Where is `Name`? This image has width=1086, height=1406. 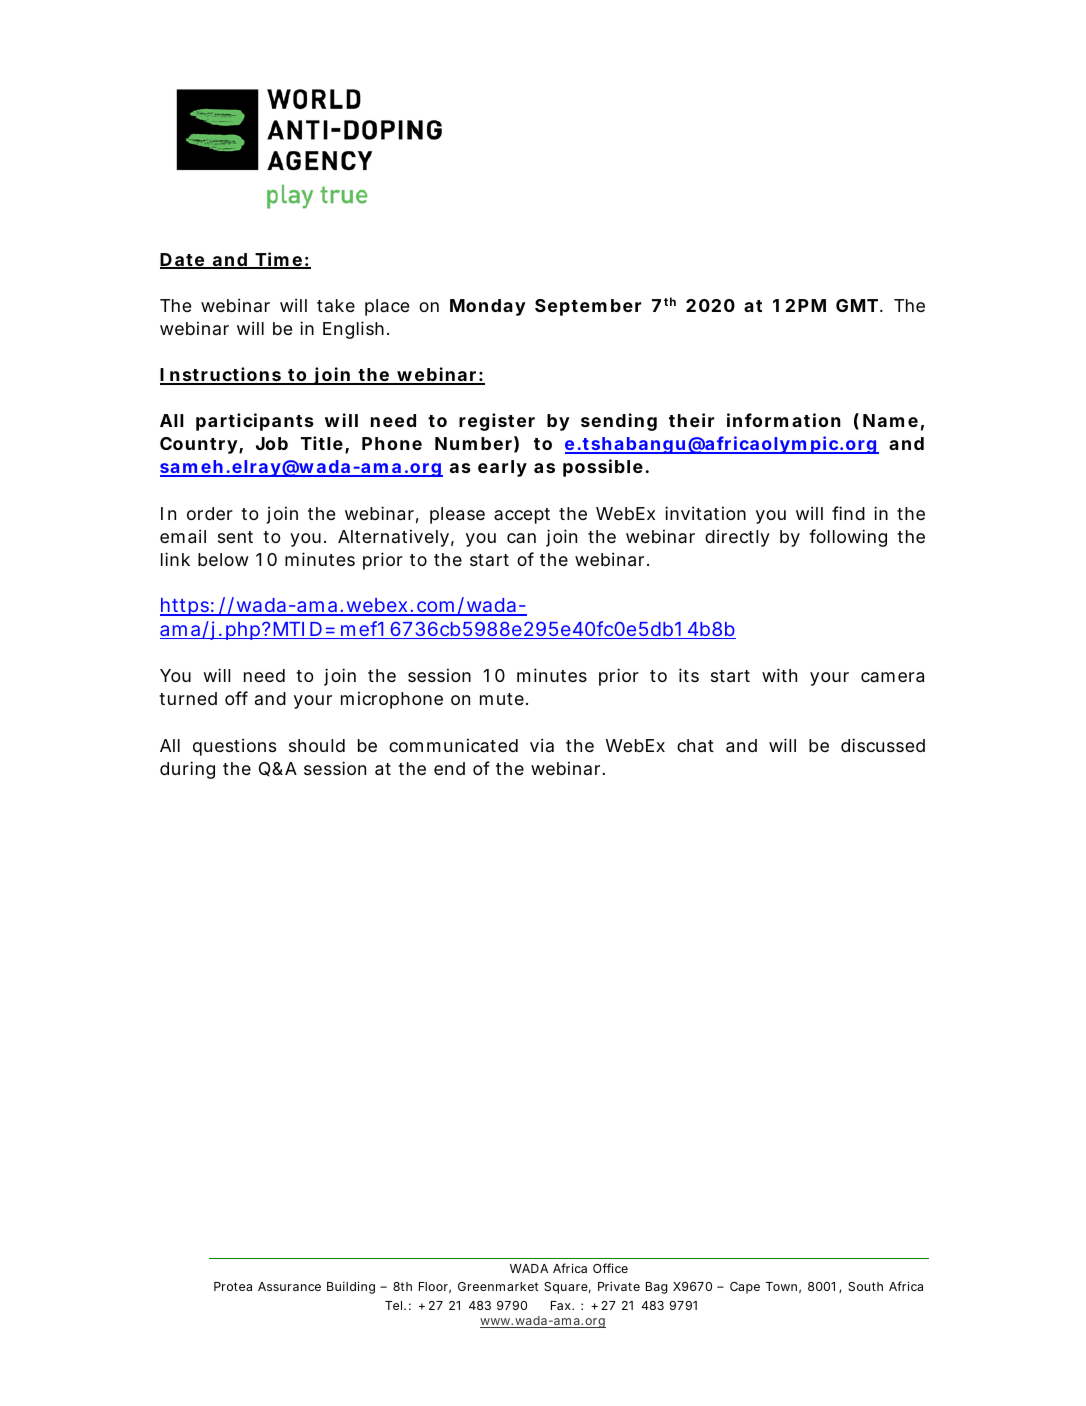
Name is located at coordinates (890, 420).
